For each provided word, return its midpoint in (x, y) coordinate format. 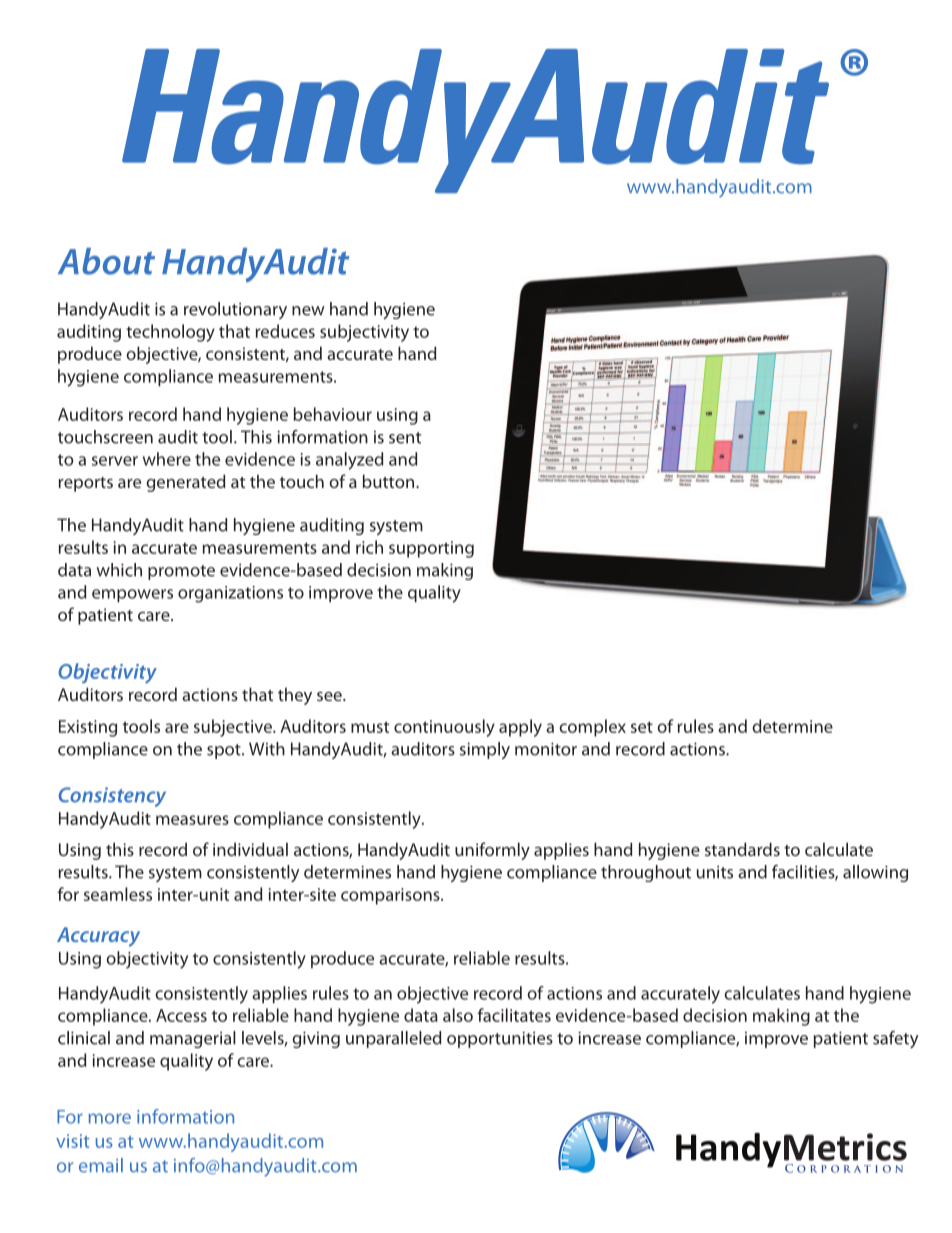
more (110, 1118)
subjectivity (364, 333)
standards (742, 849)
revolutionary (235, 310)
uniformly (492, 851)
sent (405, 438)
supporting (431, 549)
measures (192, 820)
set (642, 727)
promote (181, 572)
